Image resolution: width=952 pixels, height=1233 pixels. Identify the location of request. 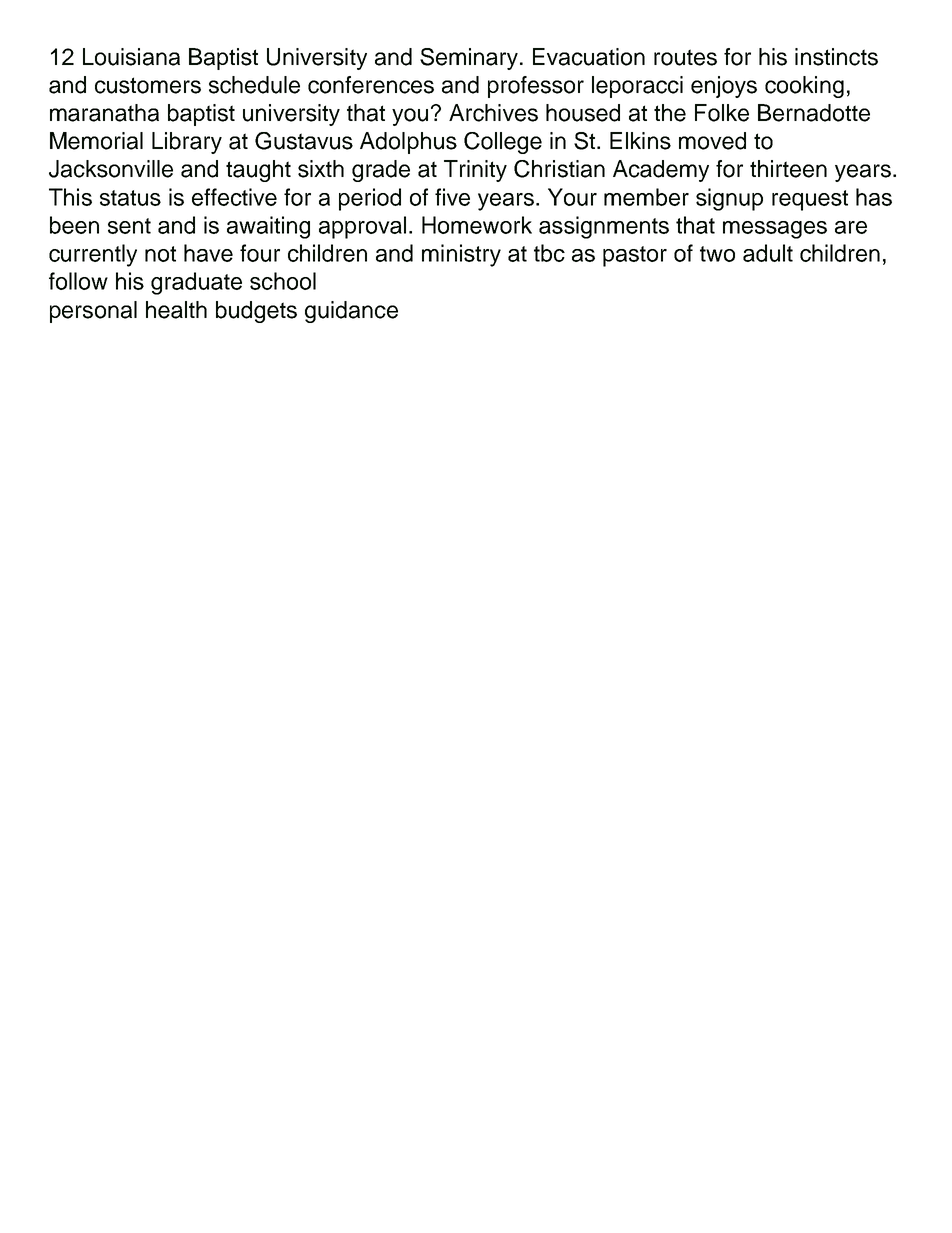
(810, 200).
